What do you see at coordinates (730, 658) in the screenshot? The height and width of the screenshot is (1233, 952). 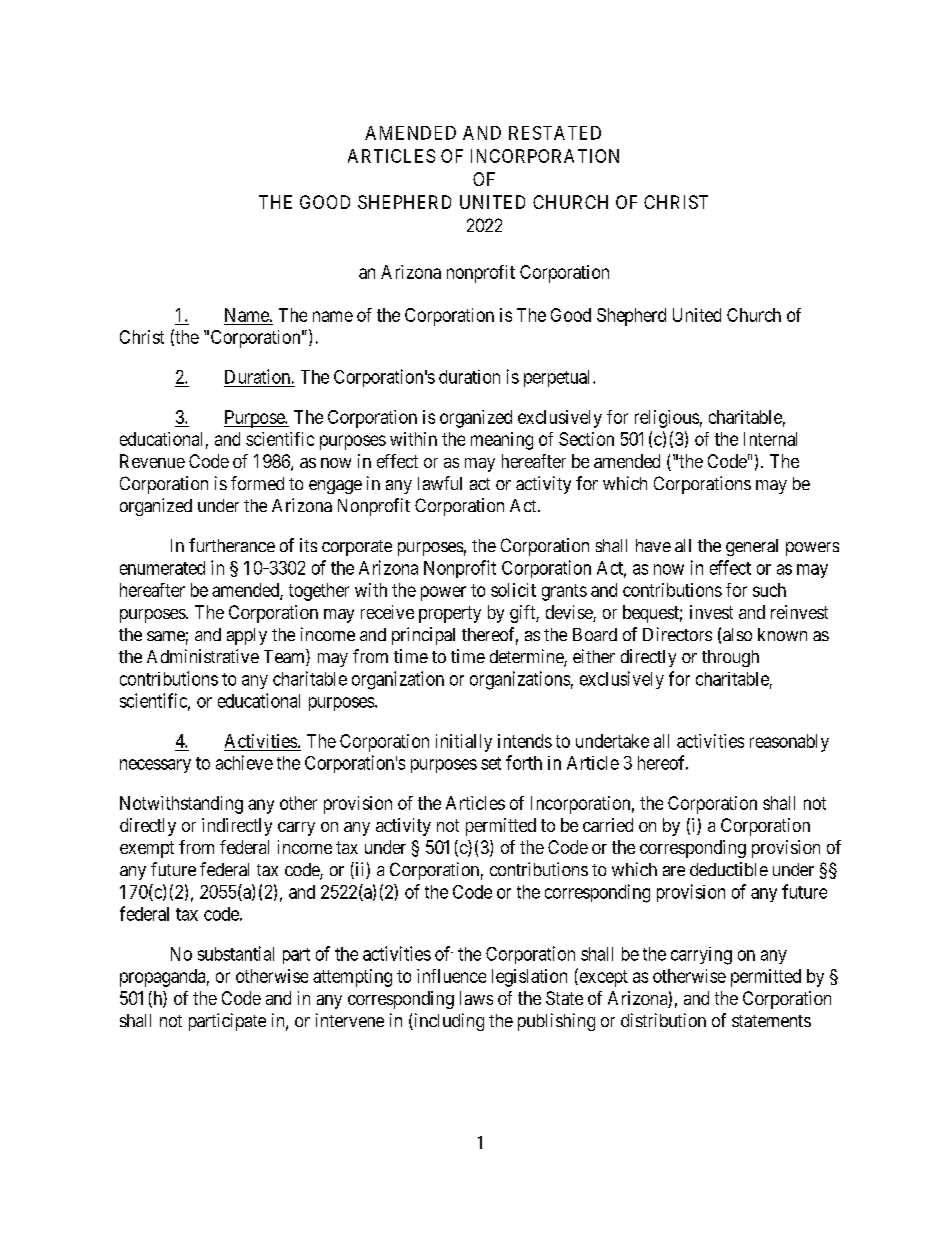 I see `through` at bounding box center [730, 658].
